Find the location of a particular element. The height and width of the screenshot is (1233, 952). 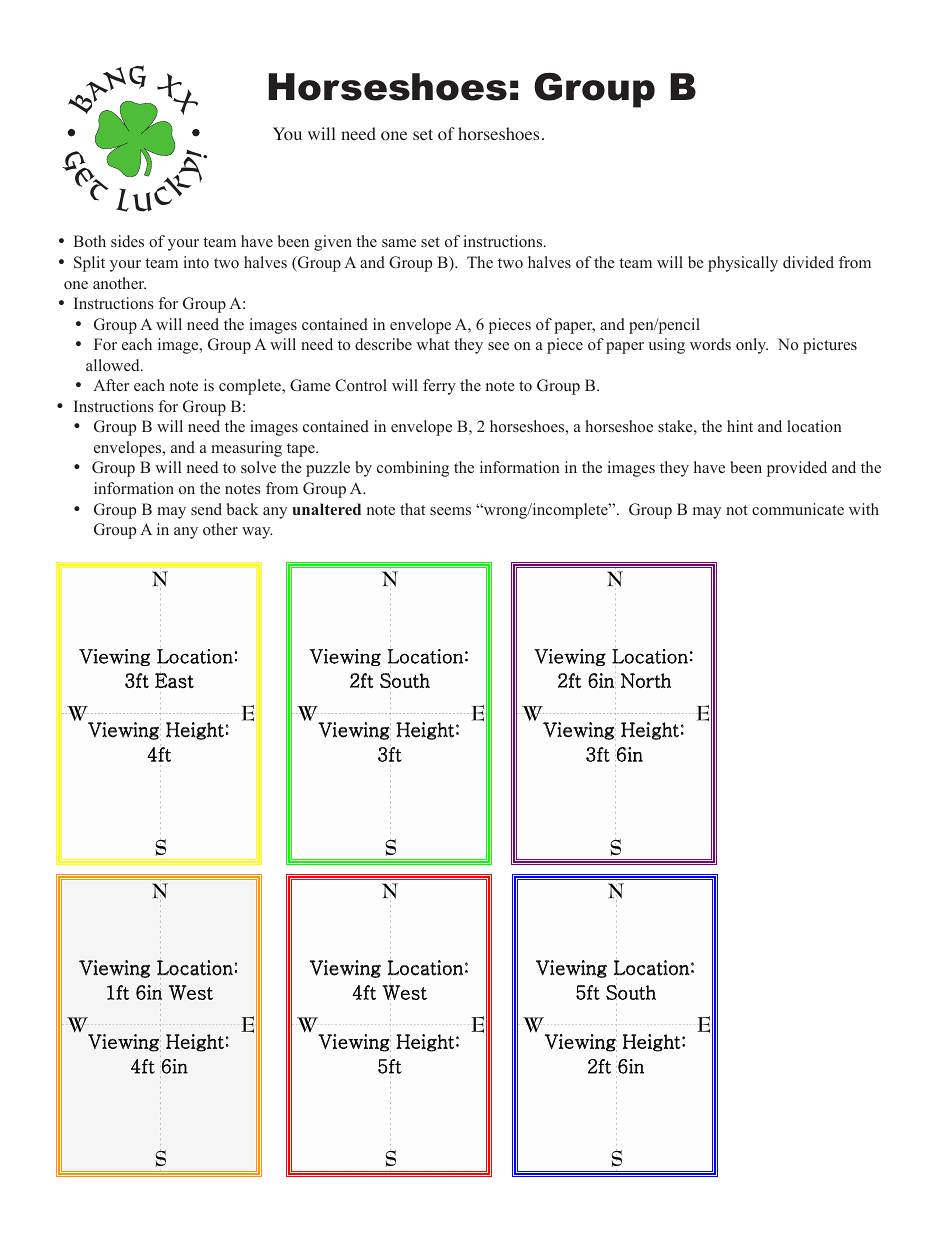

what is located at coordinates (432, 344).
